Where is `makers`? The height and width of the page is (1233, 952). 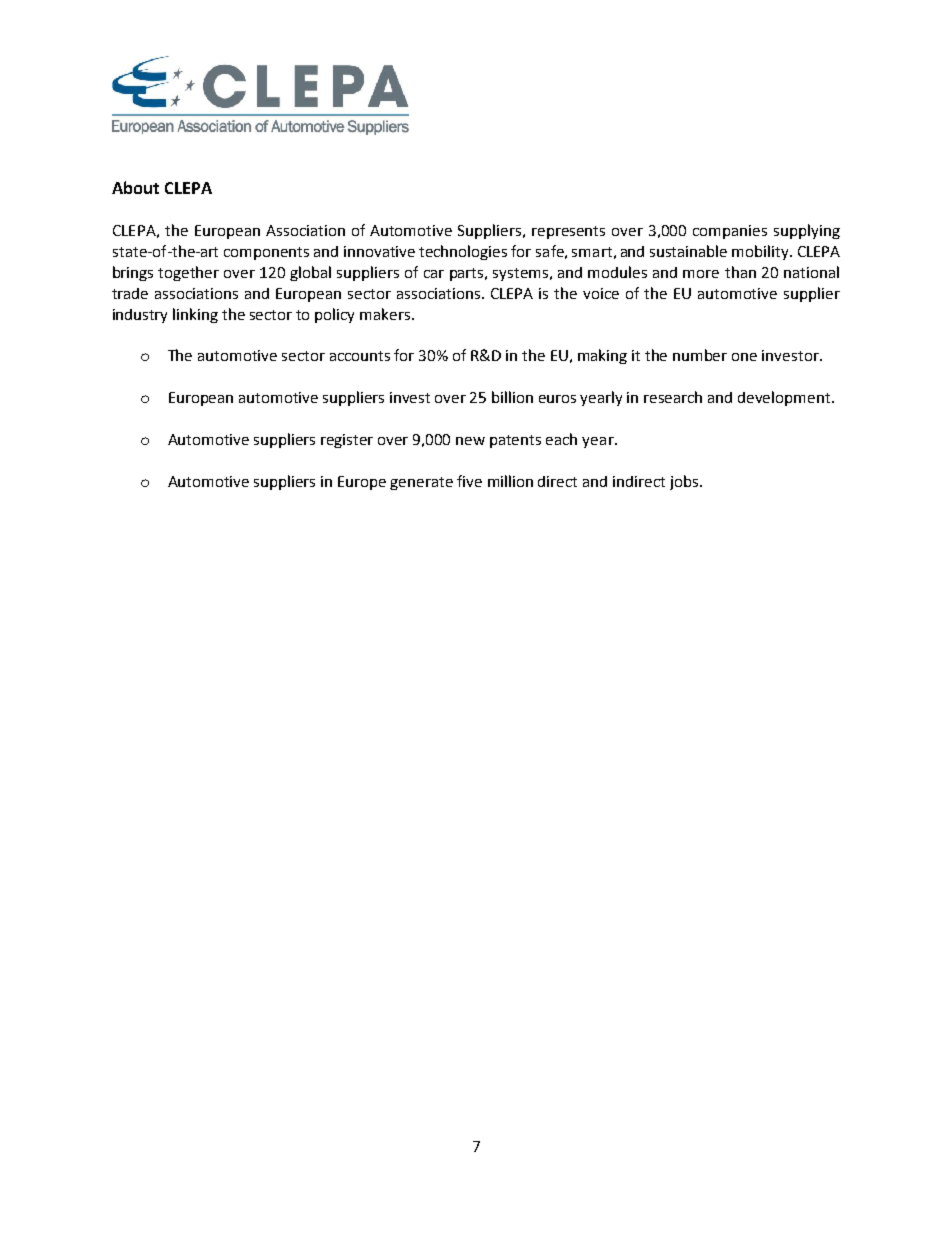 makers is located at coordinates (386, 314).
